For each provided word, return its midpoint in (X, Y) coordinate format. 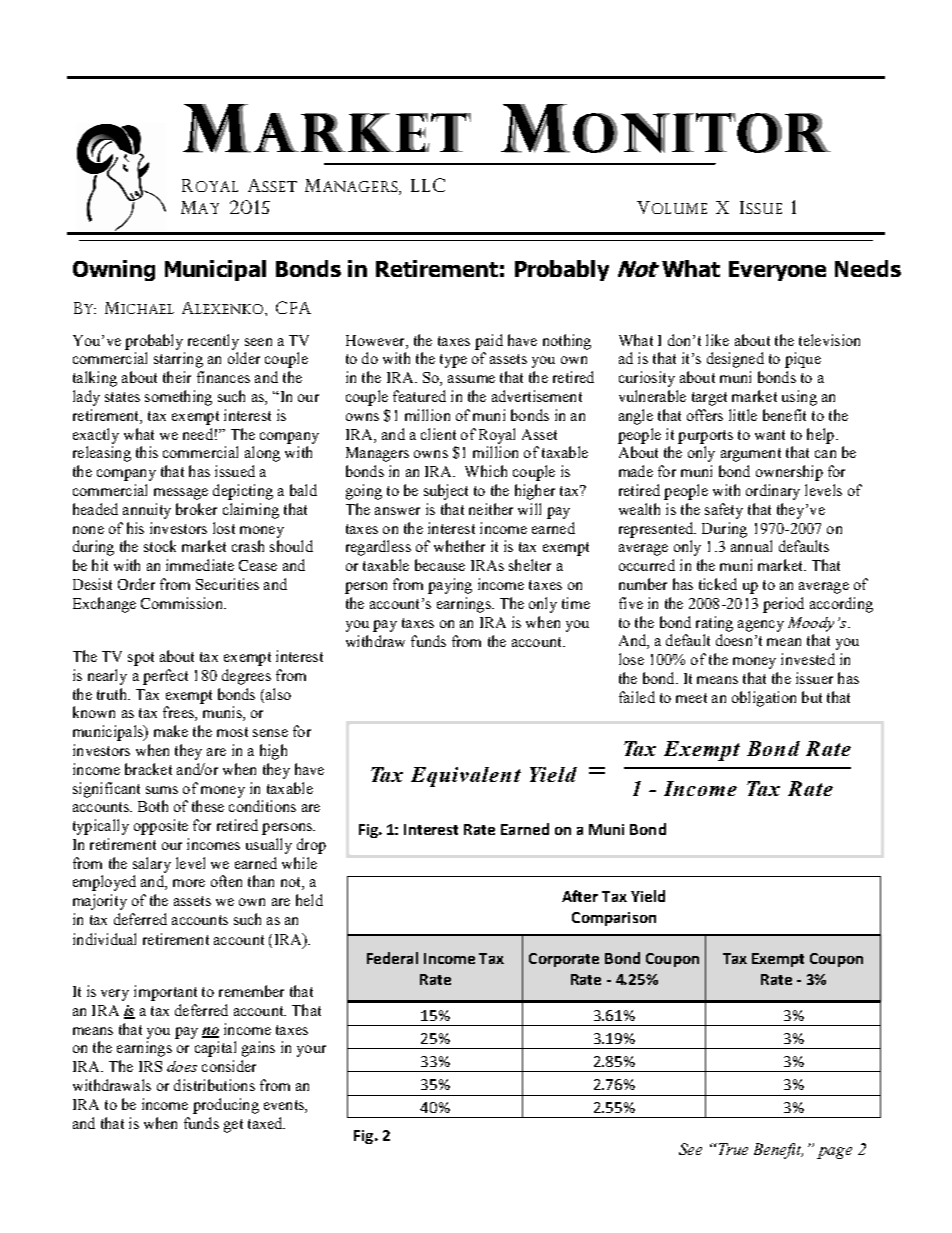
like (717, 340)
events (285, 1106)
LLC (428, 185)
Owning (114, 270)
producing (226, 1106)
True (732, 1149)
